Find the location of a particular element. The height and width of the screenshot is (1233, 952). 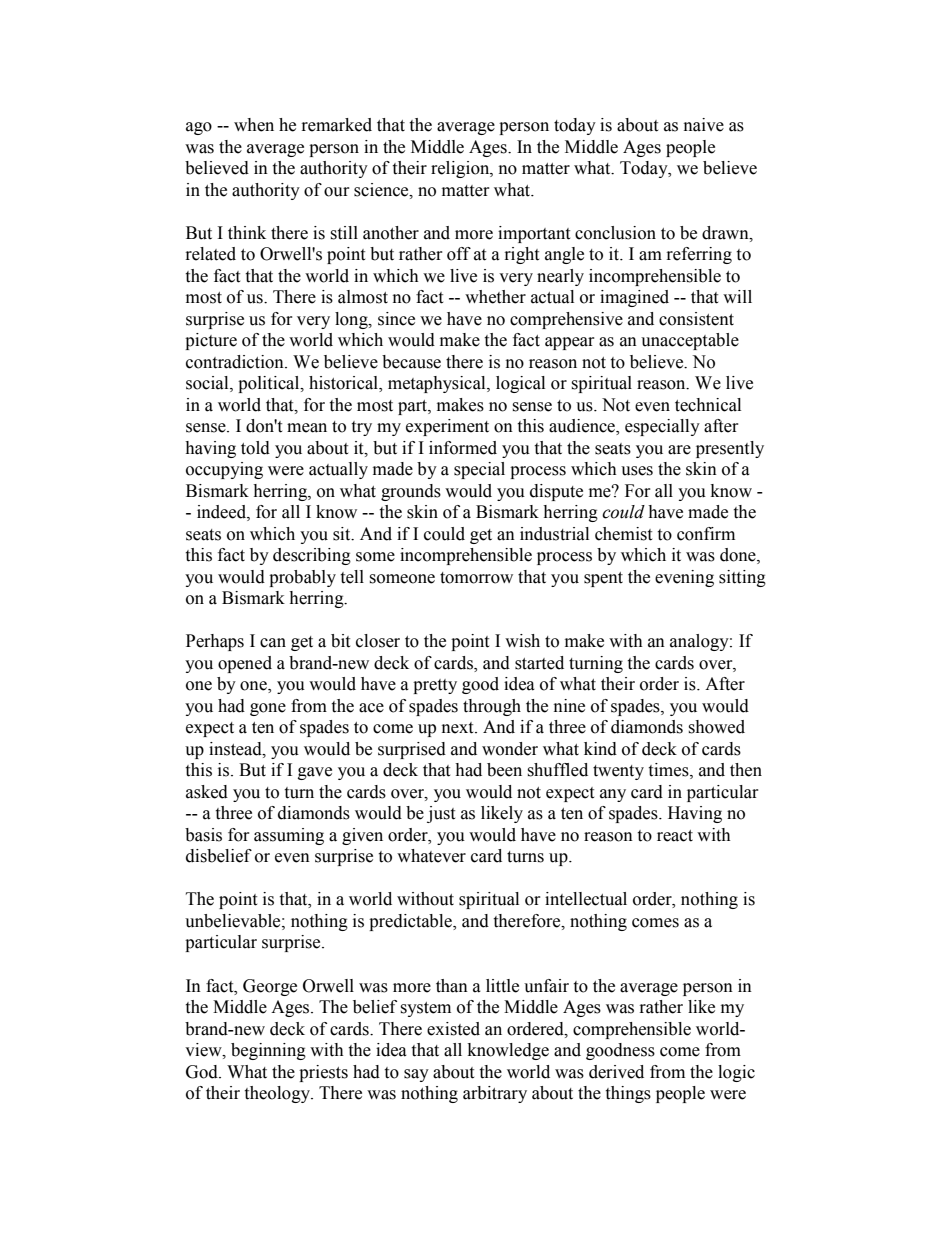

technical is located at coordinates (708, 405).
